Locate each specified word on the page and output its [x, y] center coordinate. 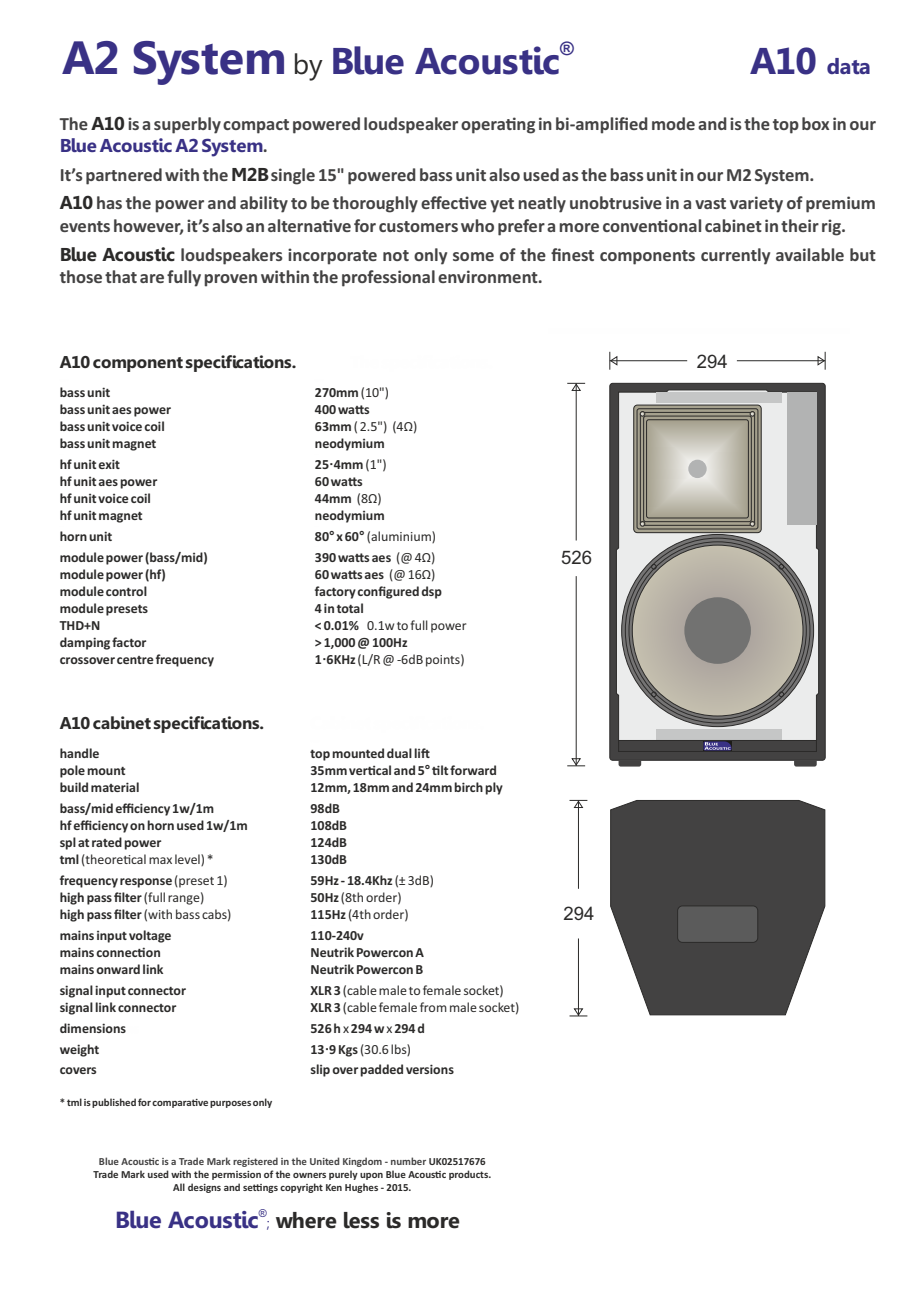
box [815, 123]
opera [484, 127]
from [433, 1007]
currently [735, 256]
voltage [150, 936]
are [152, 278]
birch [468, 787]
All [179, 1187]
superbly [187, 125]
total [350, 608]
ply [494, 788]
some [473, 256]
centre [135, 660]
